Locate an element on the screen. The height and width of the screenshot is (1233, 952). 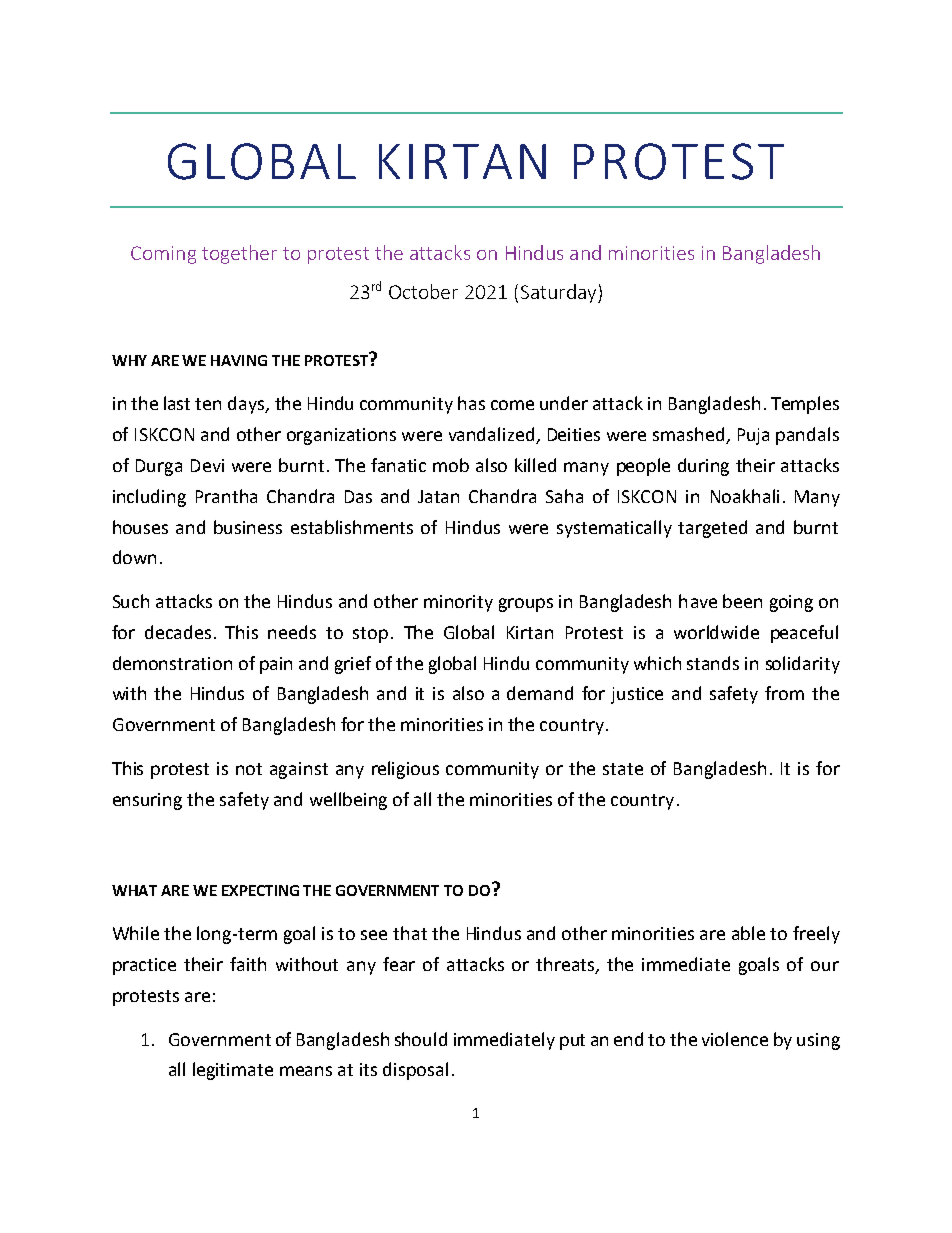
religious is located at coordinates (405, 770).
